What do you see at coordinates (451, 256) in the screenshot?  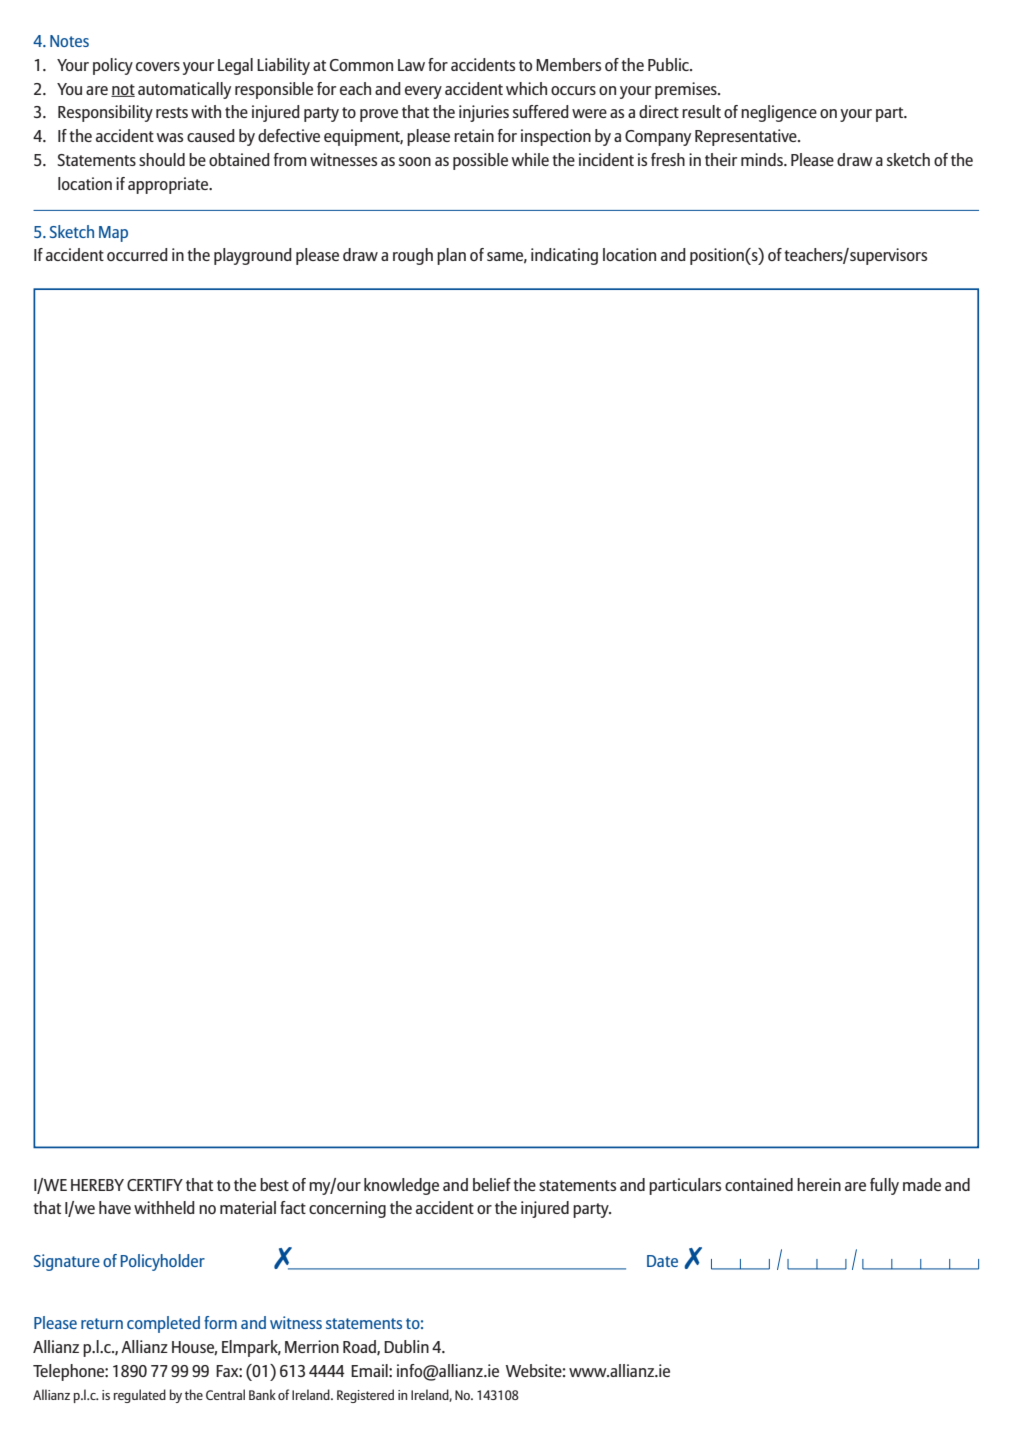 I see `plan` at bounding box center [451, 256].
